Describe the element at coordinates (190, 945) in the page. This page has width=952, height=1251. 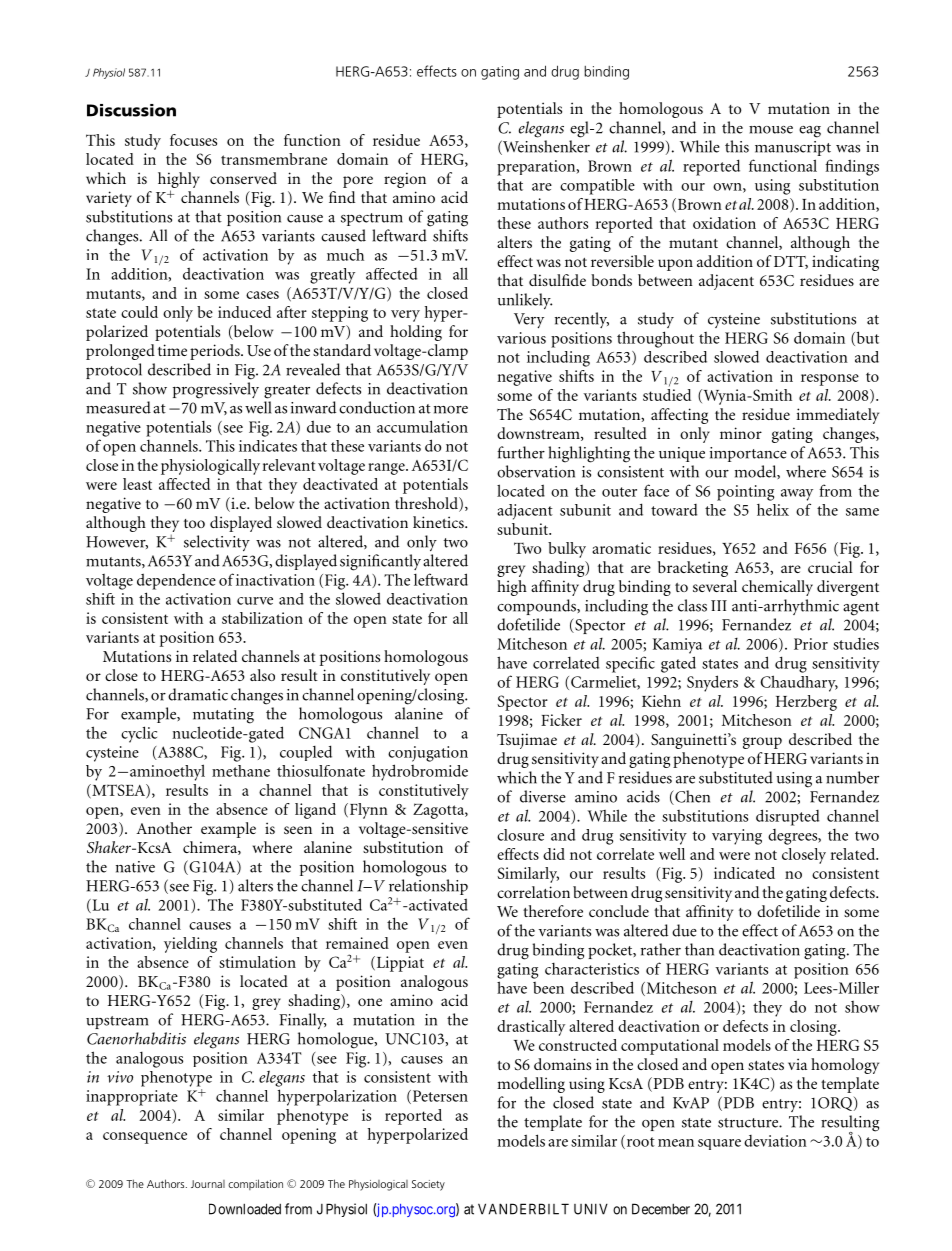
I see `yielding` at that location.
